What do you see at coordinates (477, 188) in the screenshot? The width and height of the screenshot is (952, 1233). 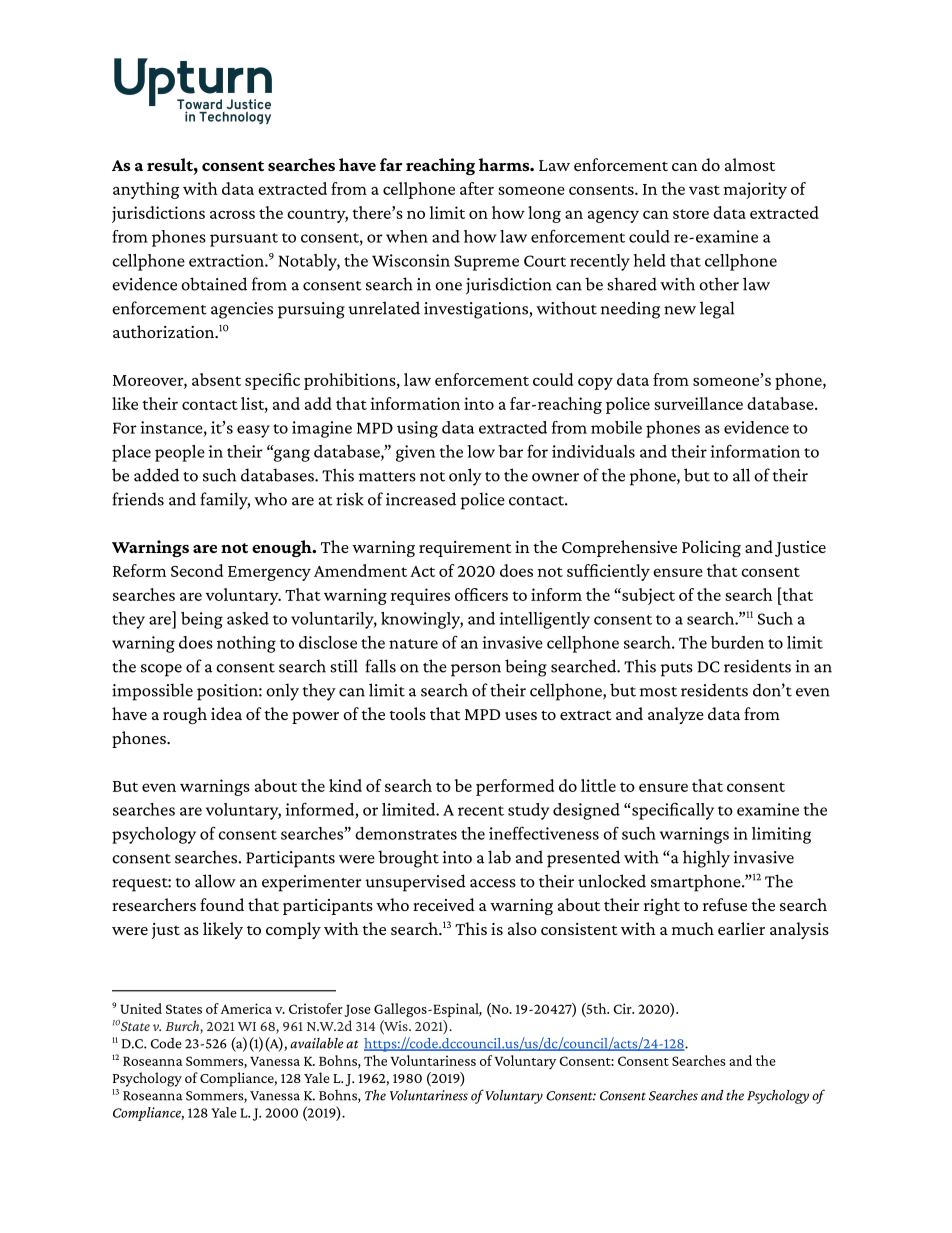 I see `after` at bounding box center [477, 188].
